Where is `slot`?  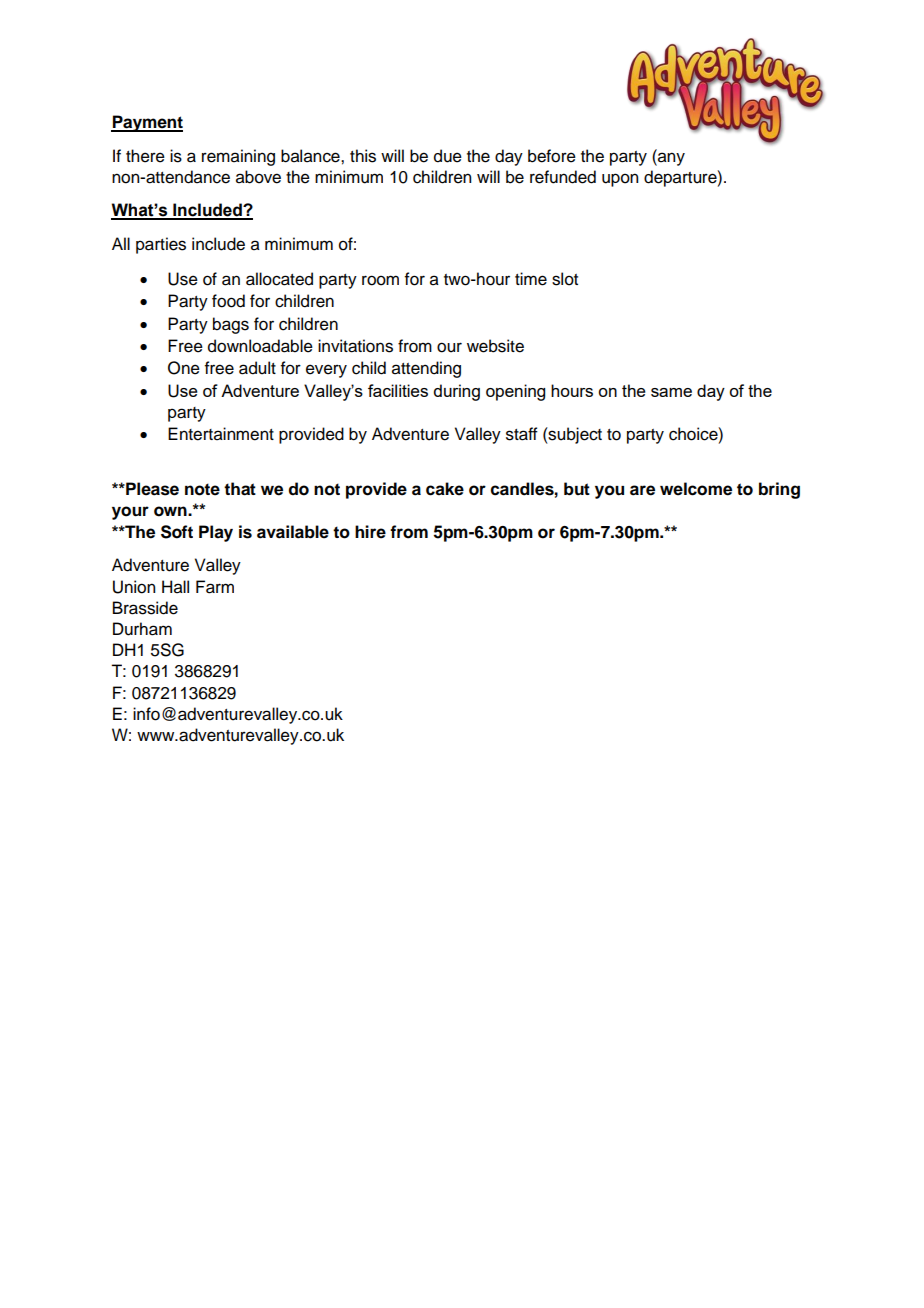 slot is located at coordinates (565, 279).
